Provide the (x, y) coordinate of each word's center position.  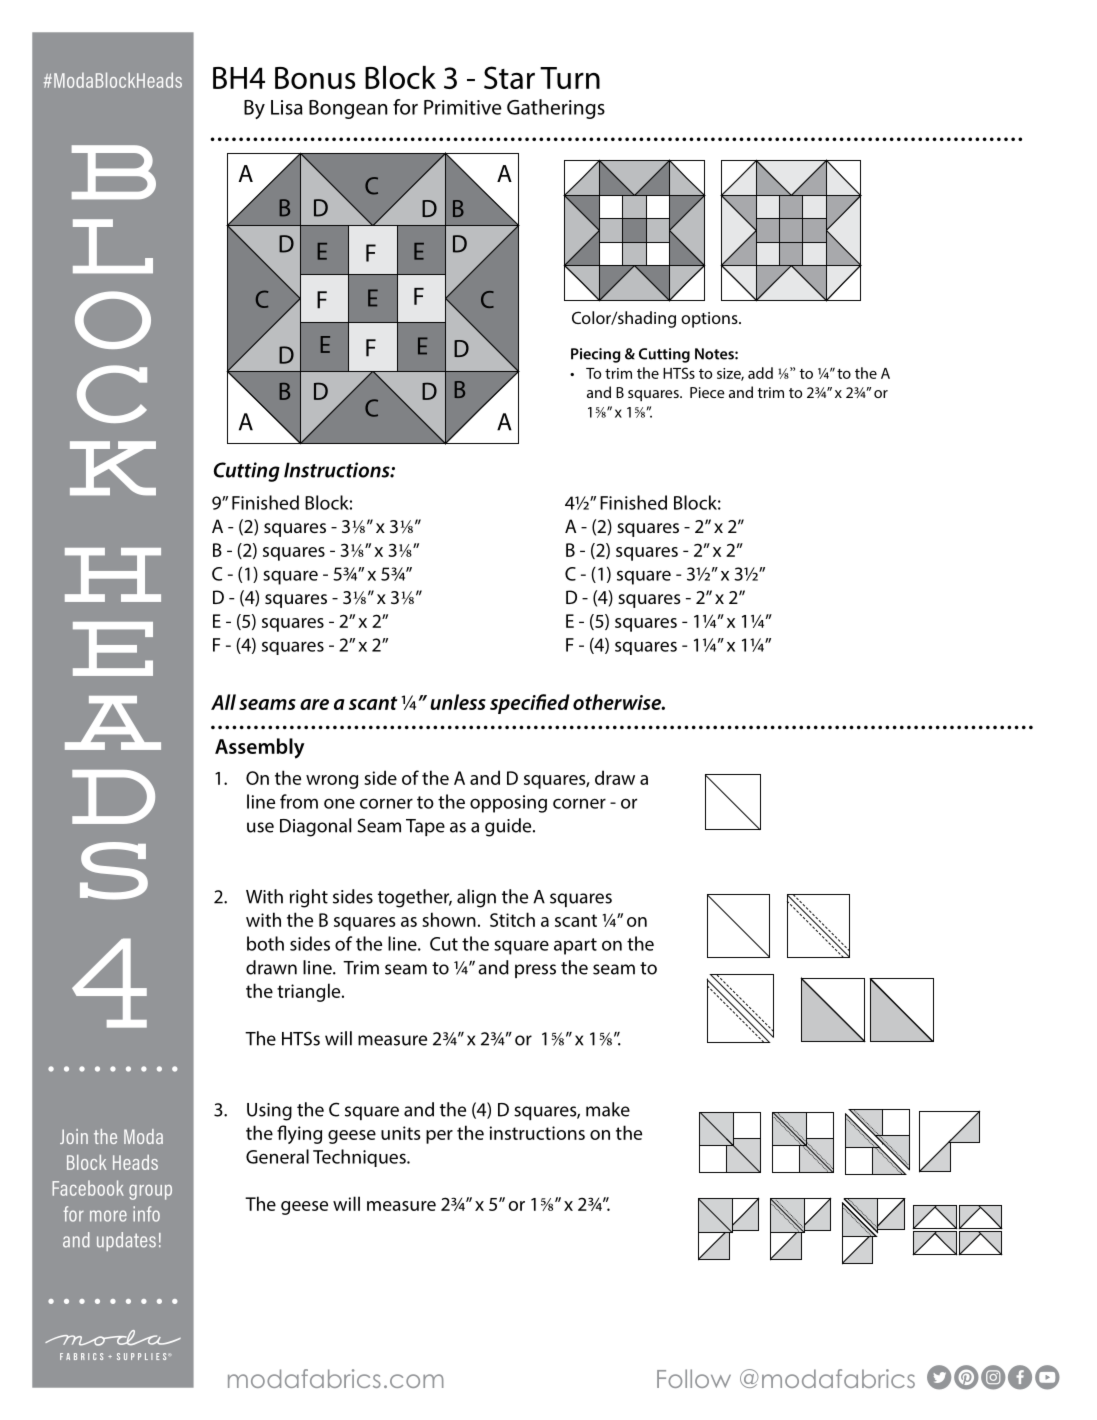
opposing (508, 804)
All (223, 702)
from (299, 801)
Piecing (595, 355)
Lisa (287, 107)
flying (299, 1134)
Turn (570, 78)
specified (530, 704)
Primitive (463, 107)
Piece (707, 392)
